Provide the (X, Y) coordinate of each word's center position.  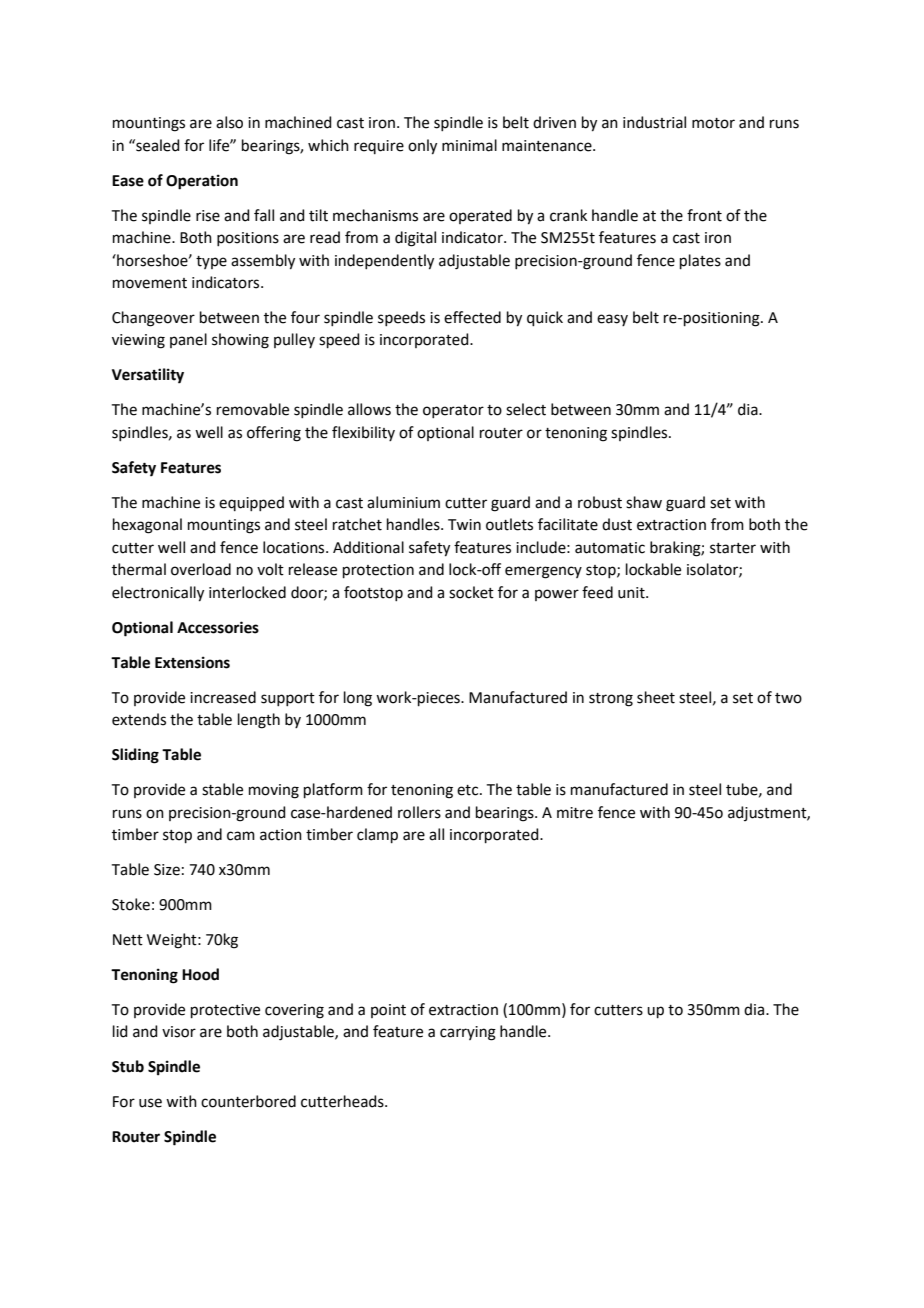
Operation (202, 182)
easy (612, 320)
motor (713, 123)
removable (253, 409)
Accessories (218, 627)
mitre (575, 813)
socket (471, 592)
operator (453, 411)
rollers (419, 812)
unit (632, 593)
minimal (469, 145)
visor (179, 1032)
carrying (468, 1033)
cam (241, 836)
